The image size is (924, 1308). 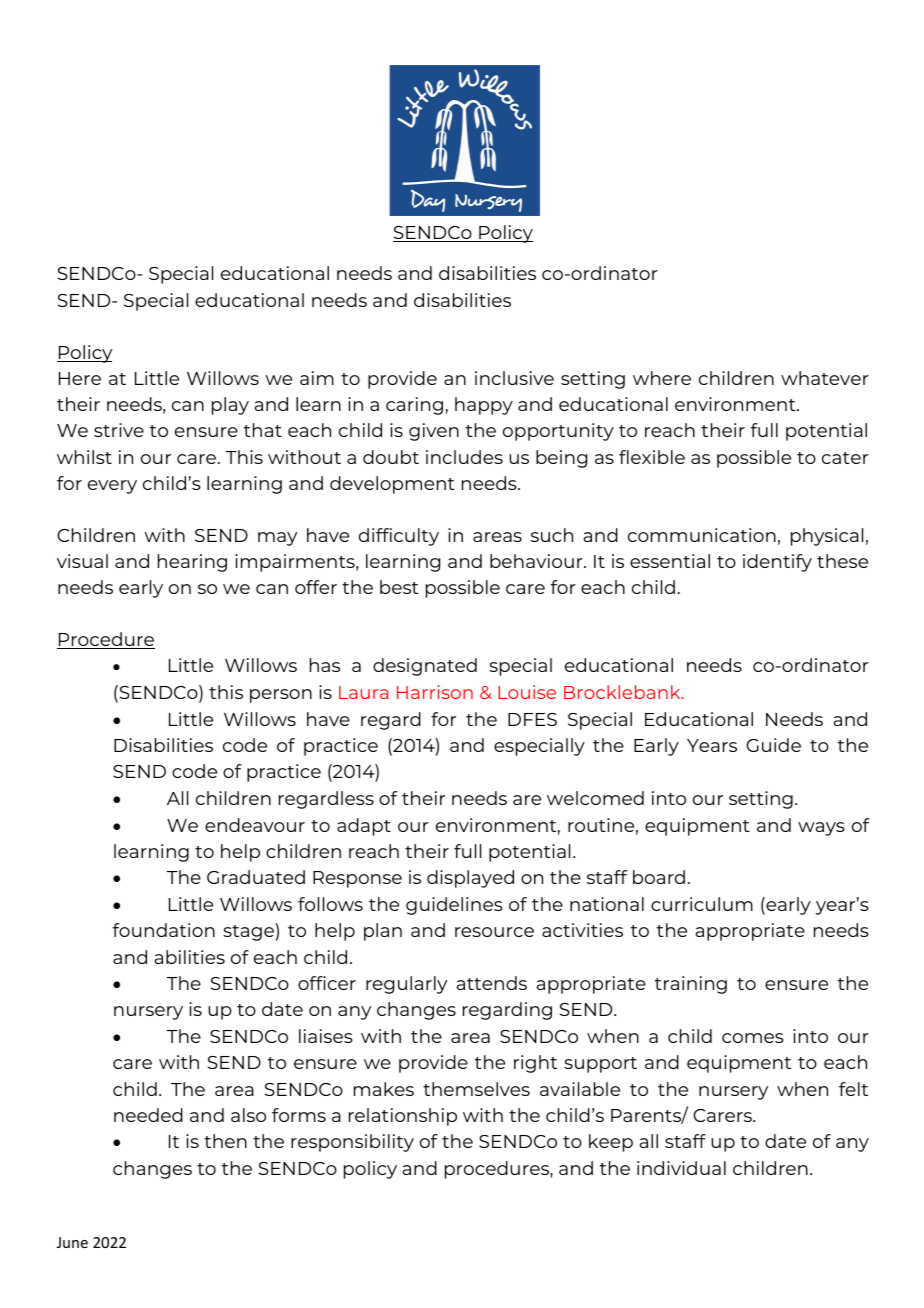 What do you see at coordinates (777, 563) in the image?
I see `identify` at bounding box center [777, 563].
